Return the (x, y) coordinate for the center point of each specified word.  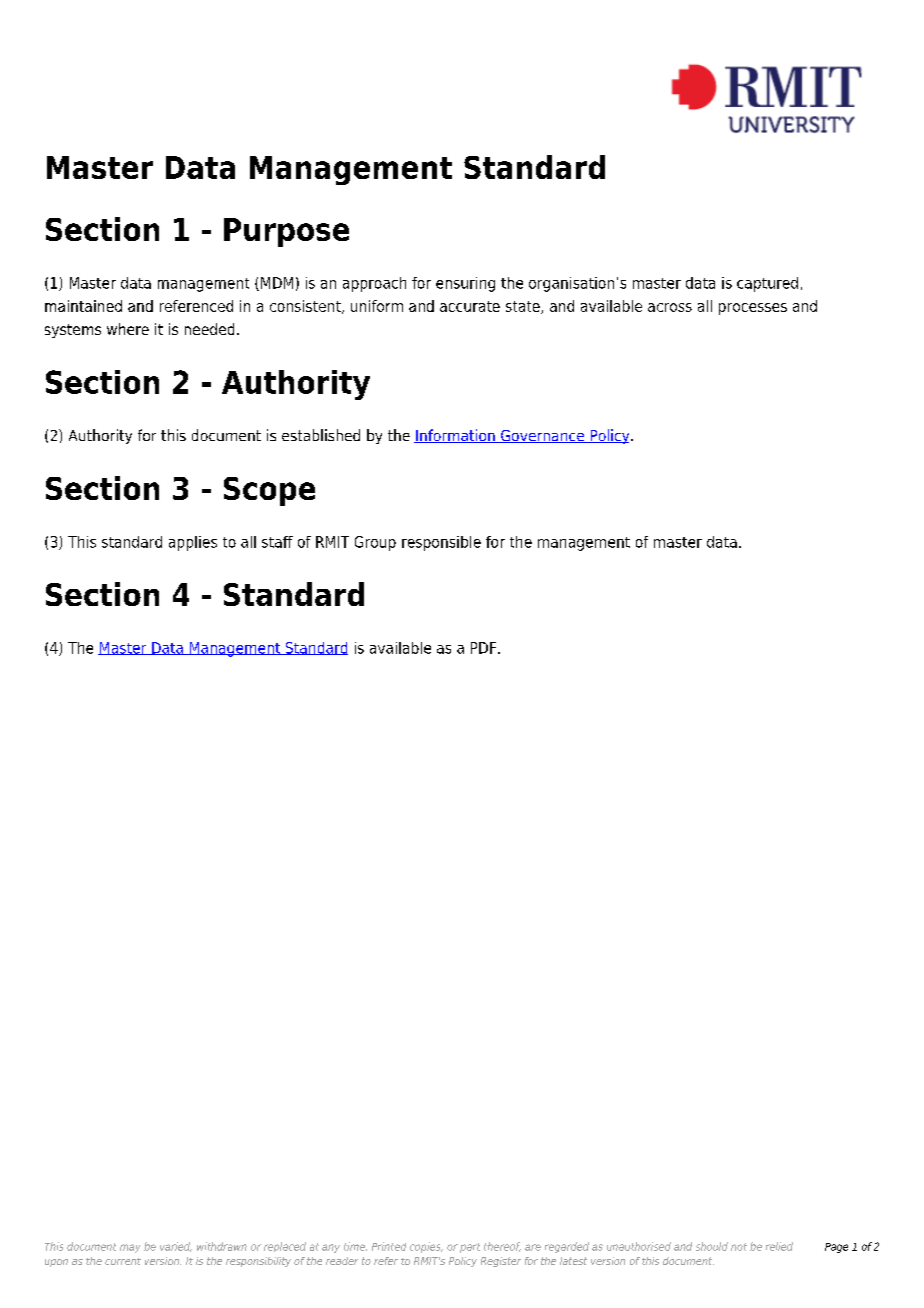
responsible (441, 543)
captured (767, 284)
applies (193, 543)
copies (426, 1247)
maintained (83, 306)
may (130, 1248)
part (470, 1248)
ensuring (465, 284)
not (739, 1247)
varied (176, 1247)
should (712, 1246)
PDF (483, 648)
